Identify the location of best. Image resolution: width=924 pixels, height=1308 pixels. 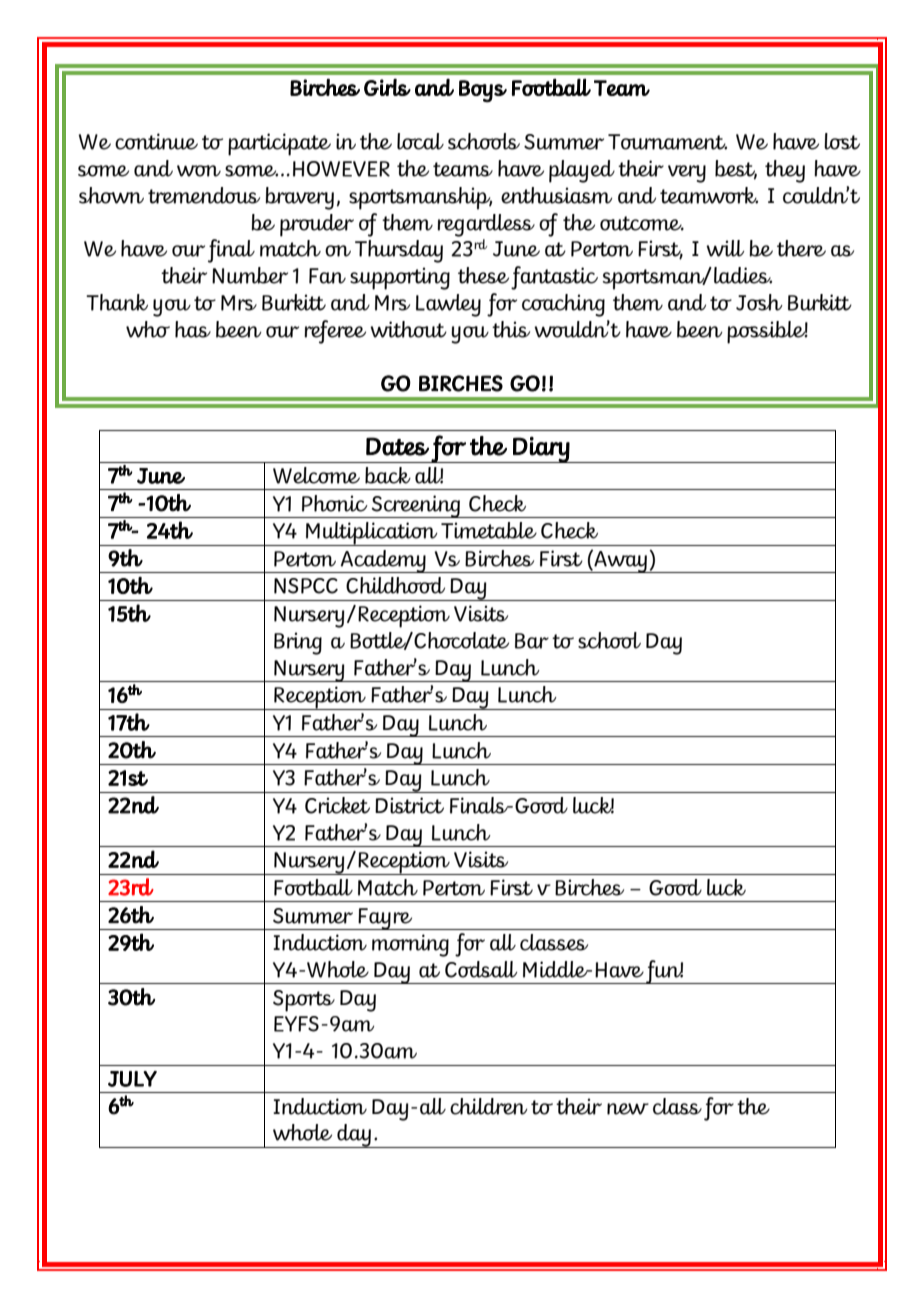
(736, 169).
